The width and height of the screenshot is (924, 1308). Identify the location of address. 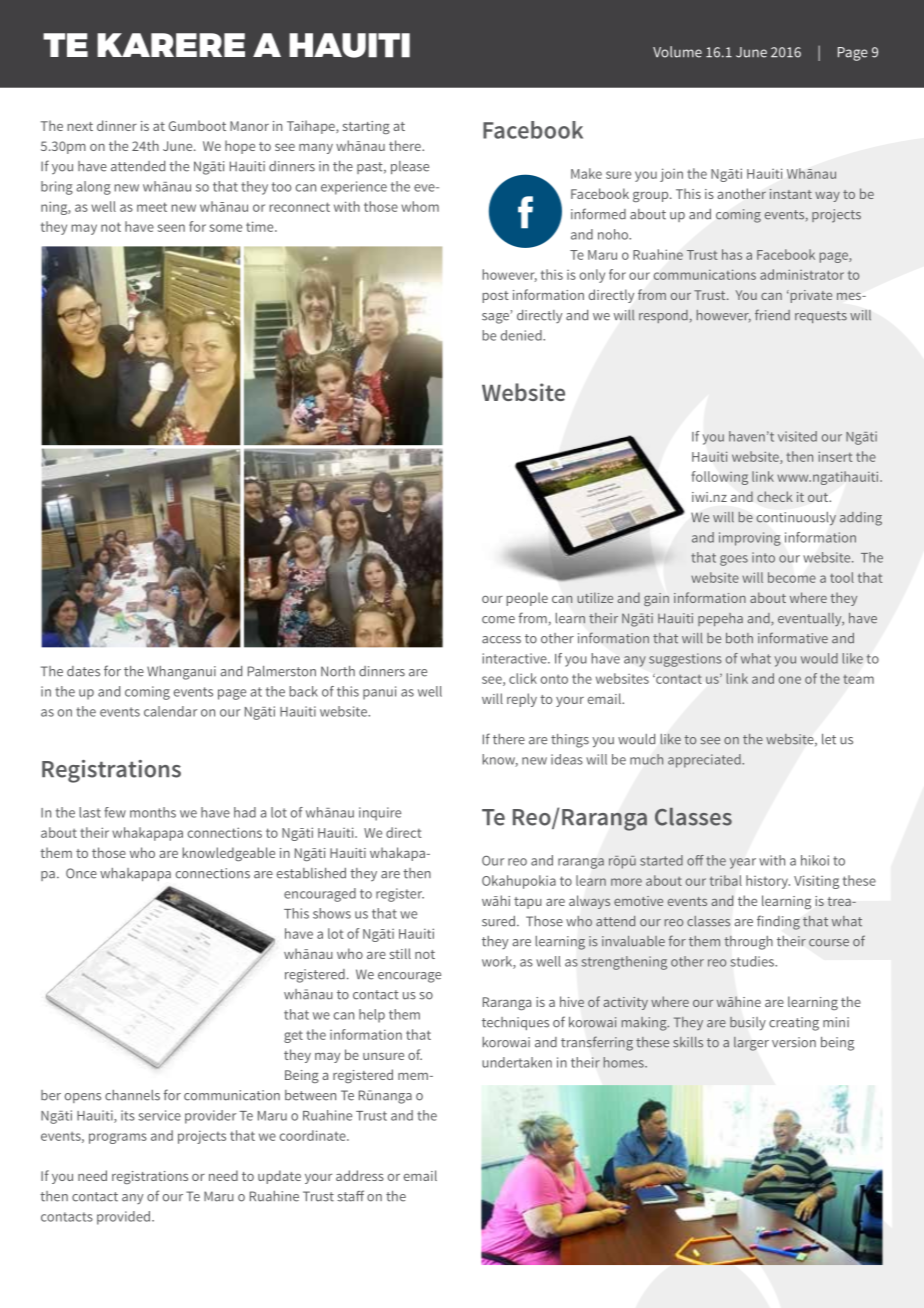
(360, 1175).
